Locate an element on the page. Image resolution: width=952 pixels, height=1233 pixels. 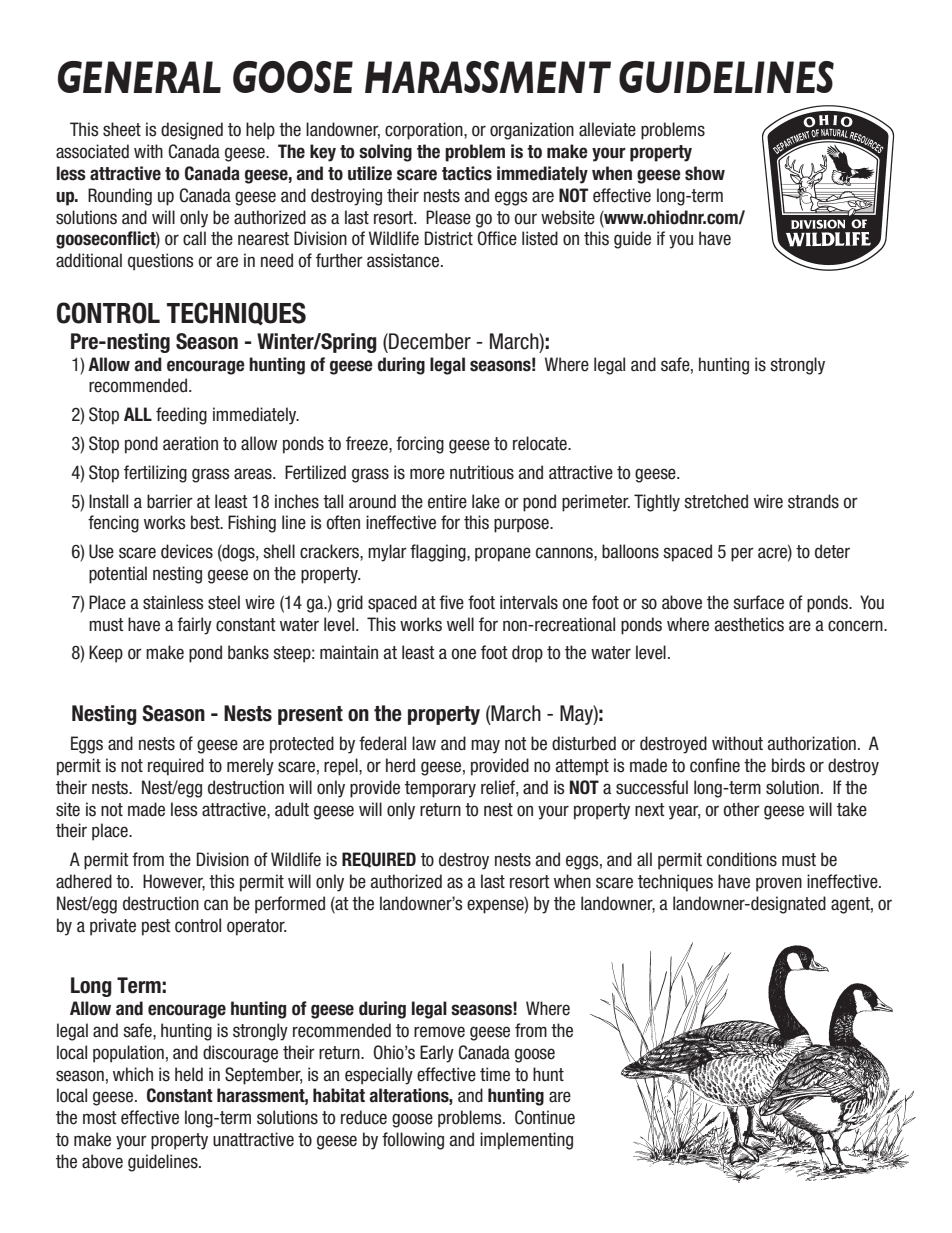
time is located at coordinates (495, 1074).
